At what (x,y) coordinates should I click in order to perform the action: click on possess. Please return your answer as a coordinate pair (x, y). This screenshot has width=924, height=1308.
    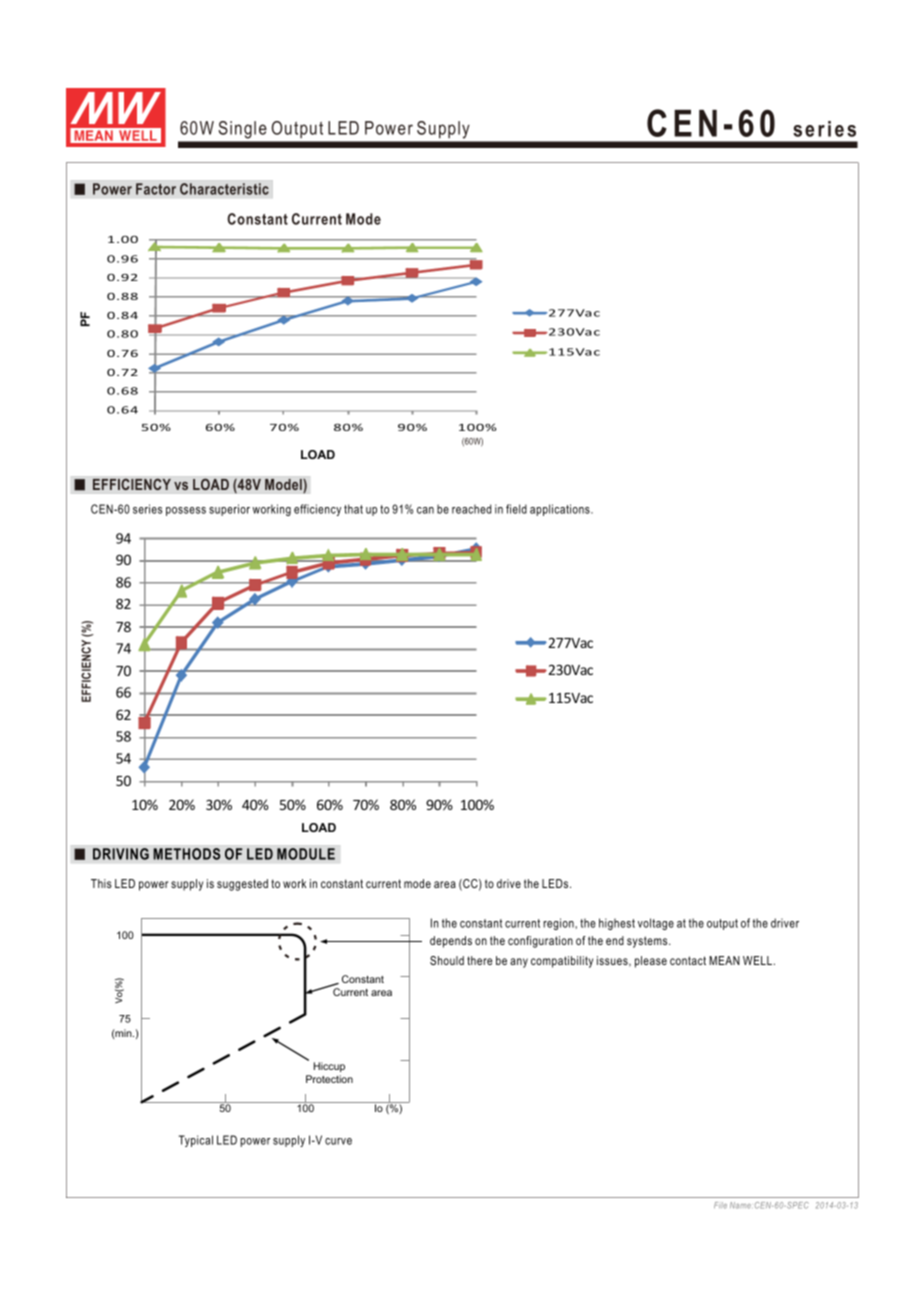
    Looking at the image, I should click on (186, 511).
